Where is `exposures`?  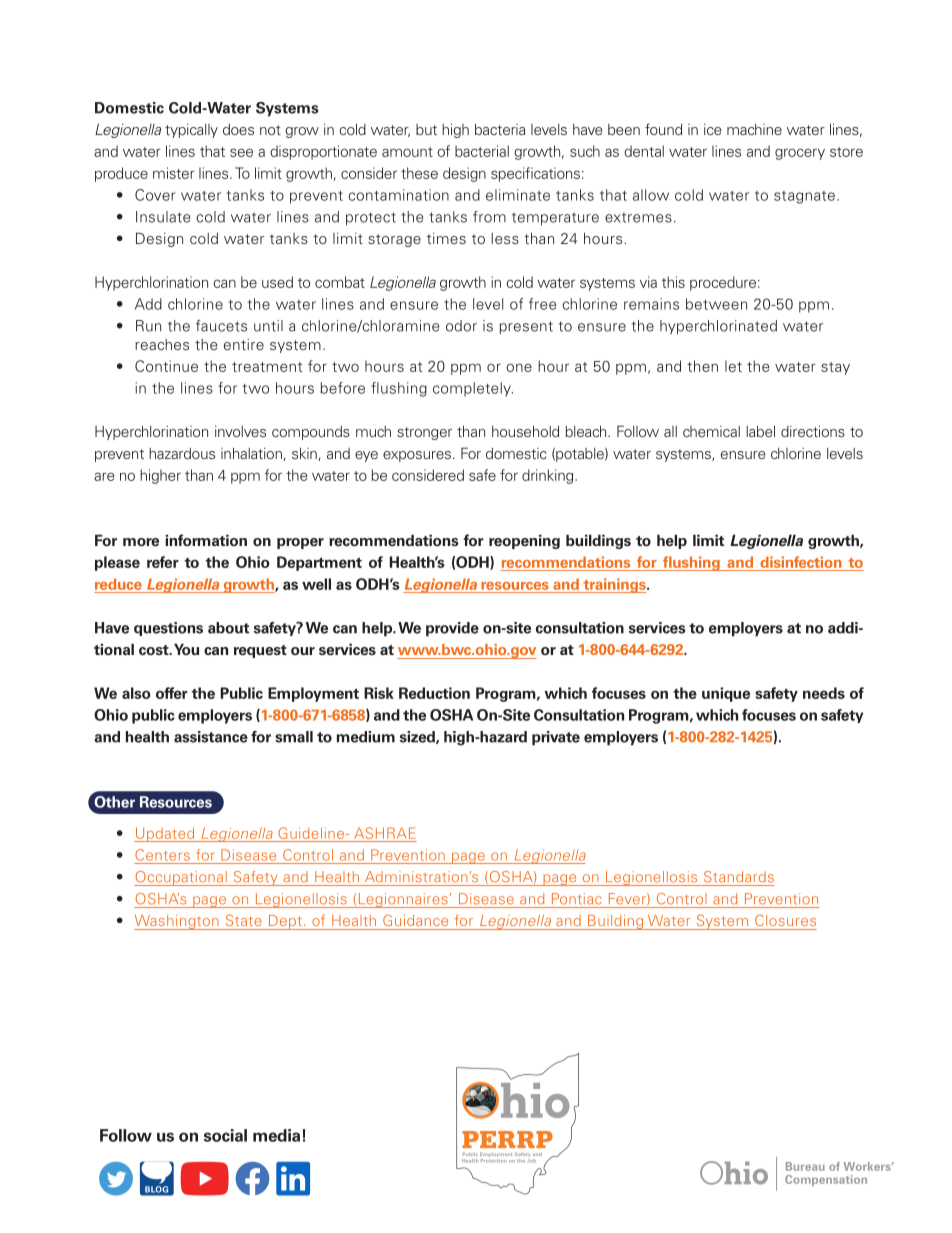 exposures is located at coordinates (417, 456).
